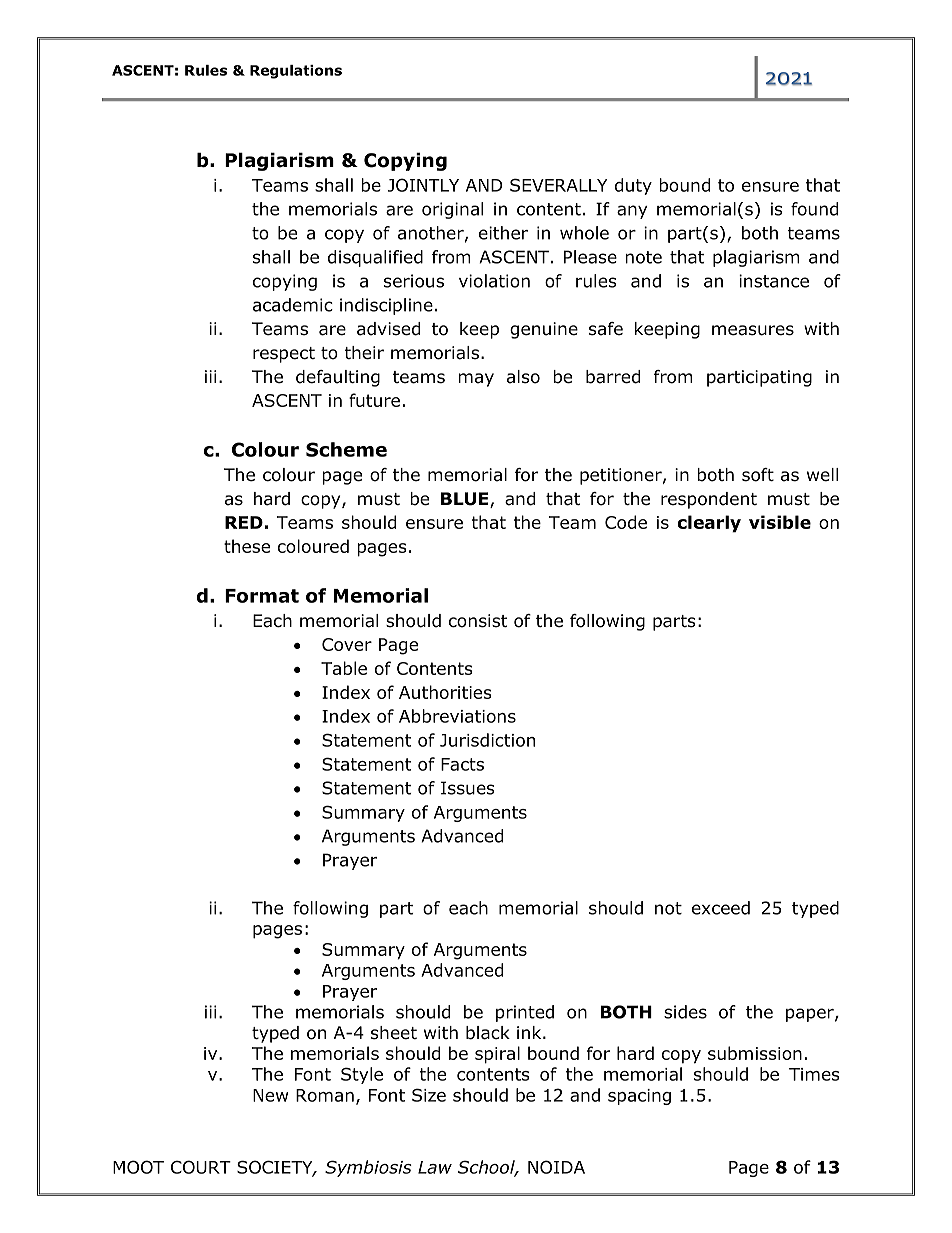 The width and height of the screenshot is (952, 1233). I want to click on COURT, so click(201, 1167).
